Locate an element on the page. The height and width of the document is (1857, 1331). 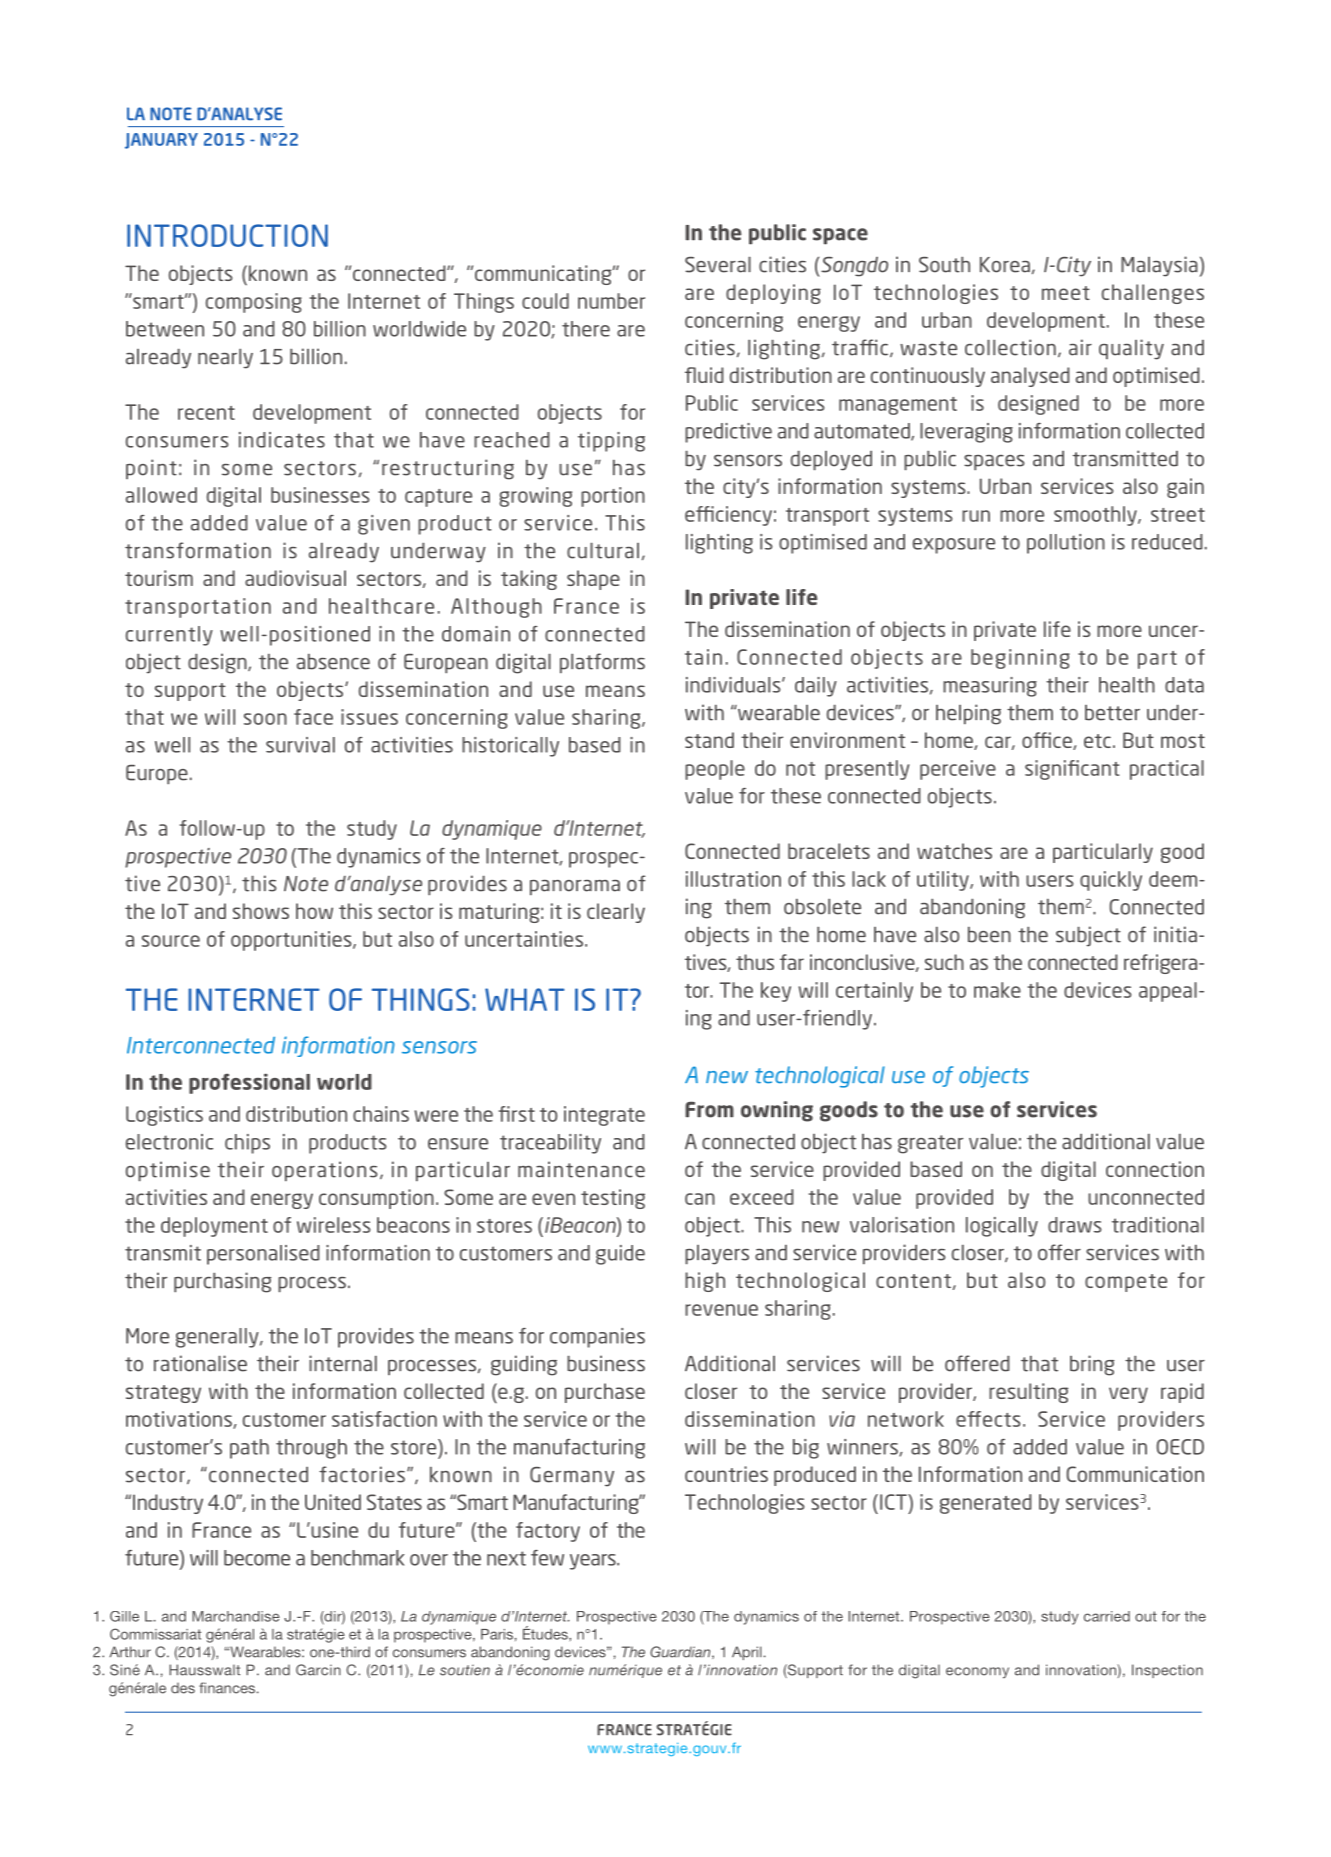
Several is located at coordinates (718, 264).
